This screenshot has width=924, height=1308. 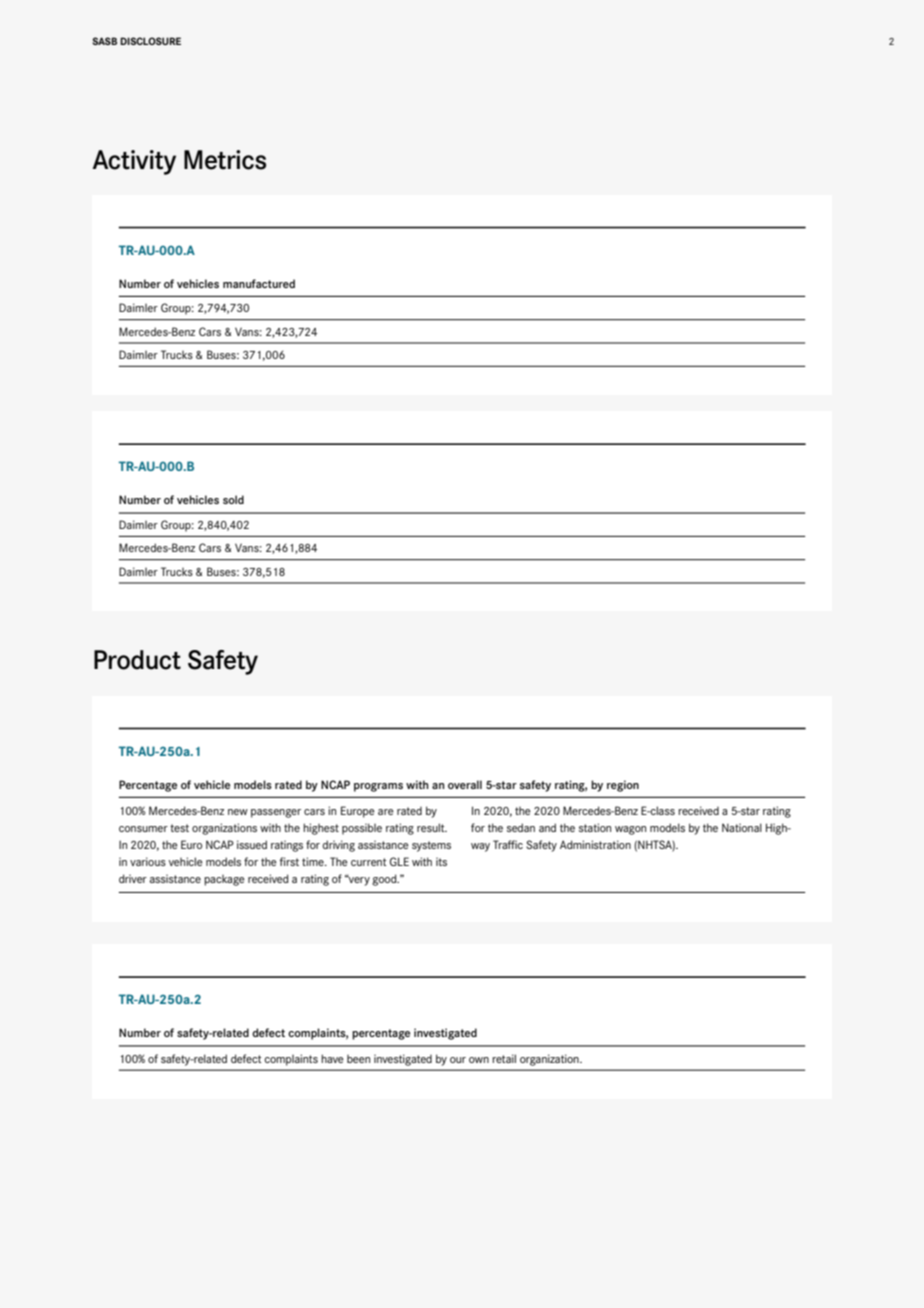 What do you see at coordinates (630, 830) in the screenshot?
I see `wagon` at bounding box center [630, 830].
